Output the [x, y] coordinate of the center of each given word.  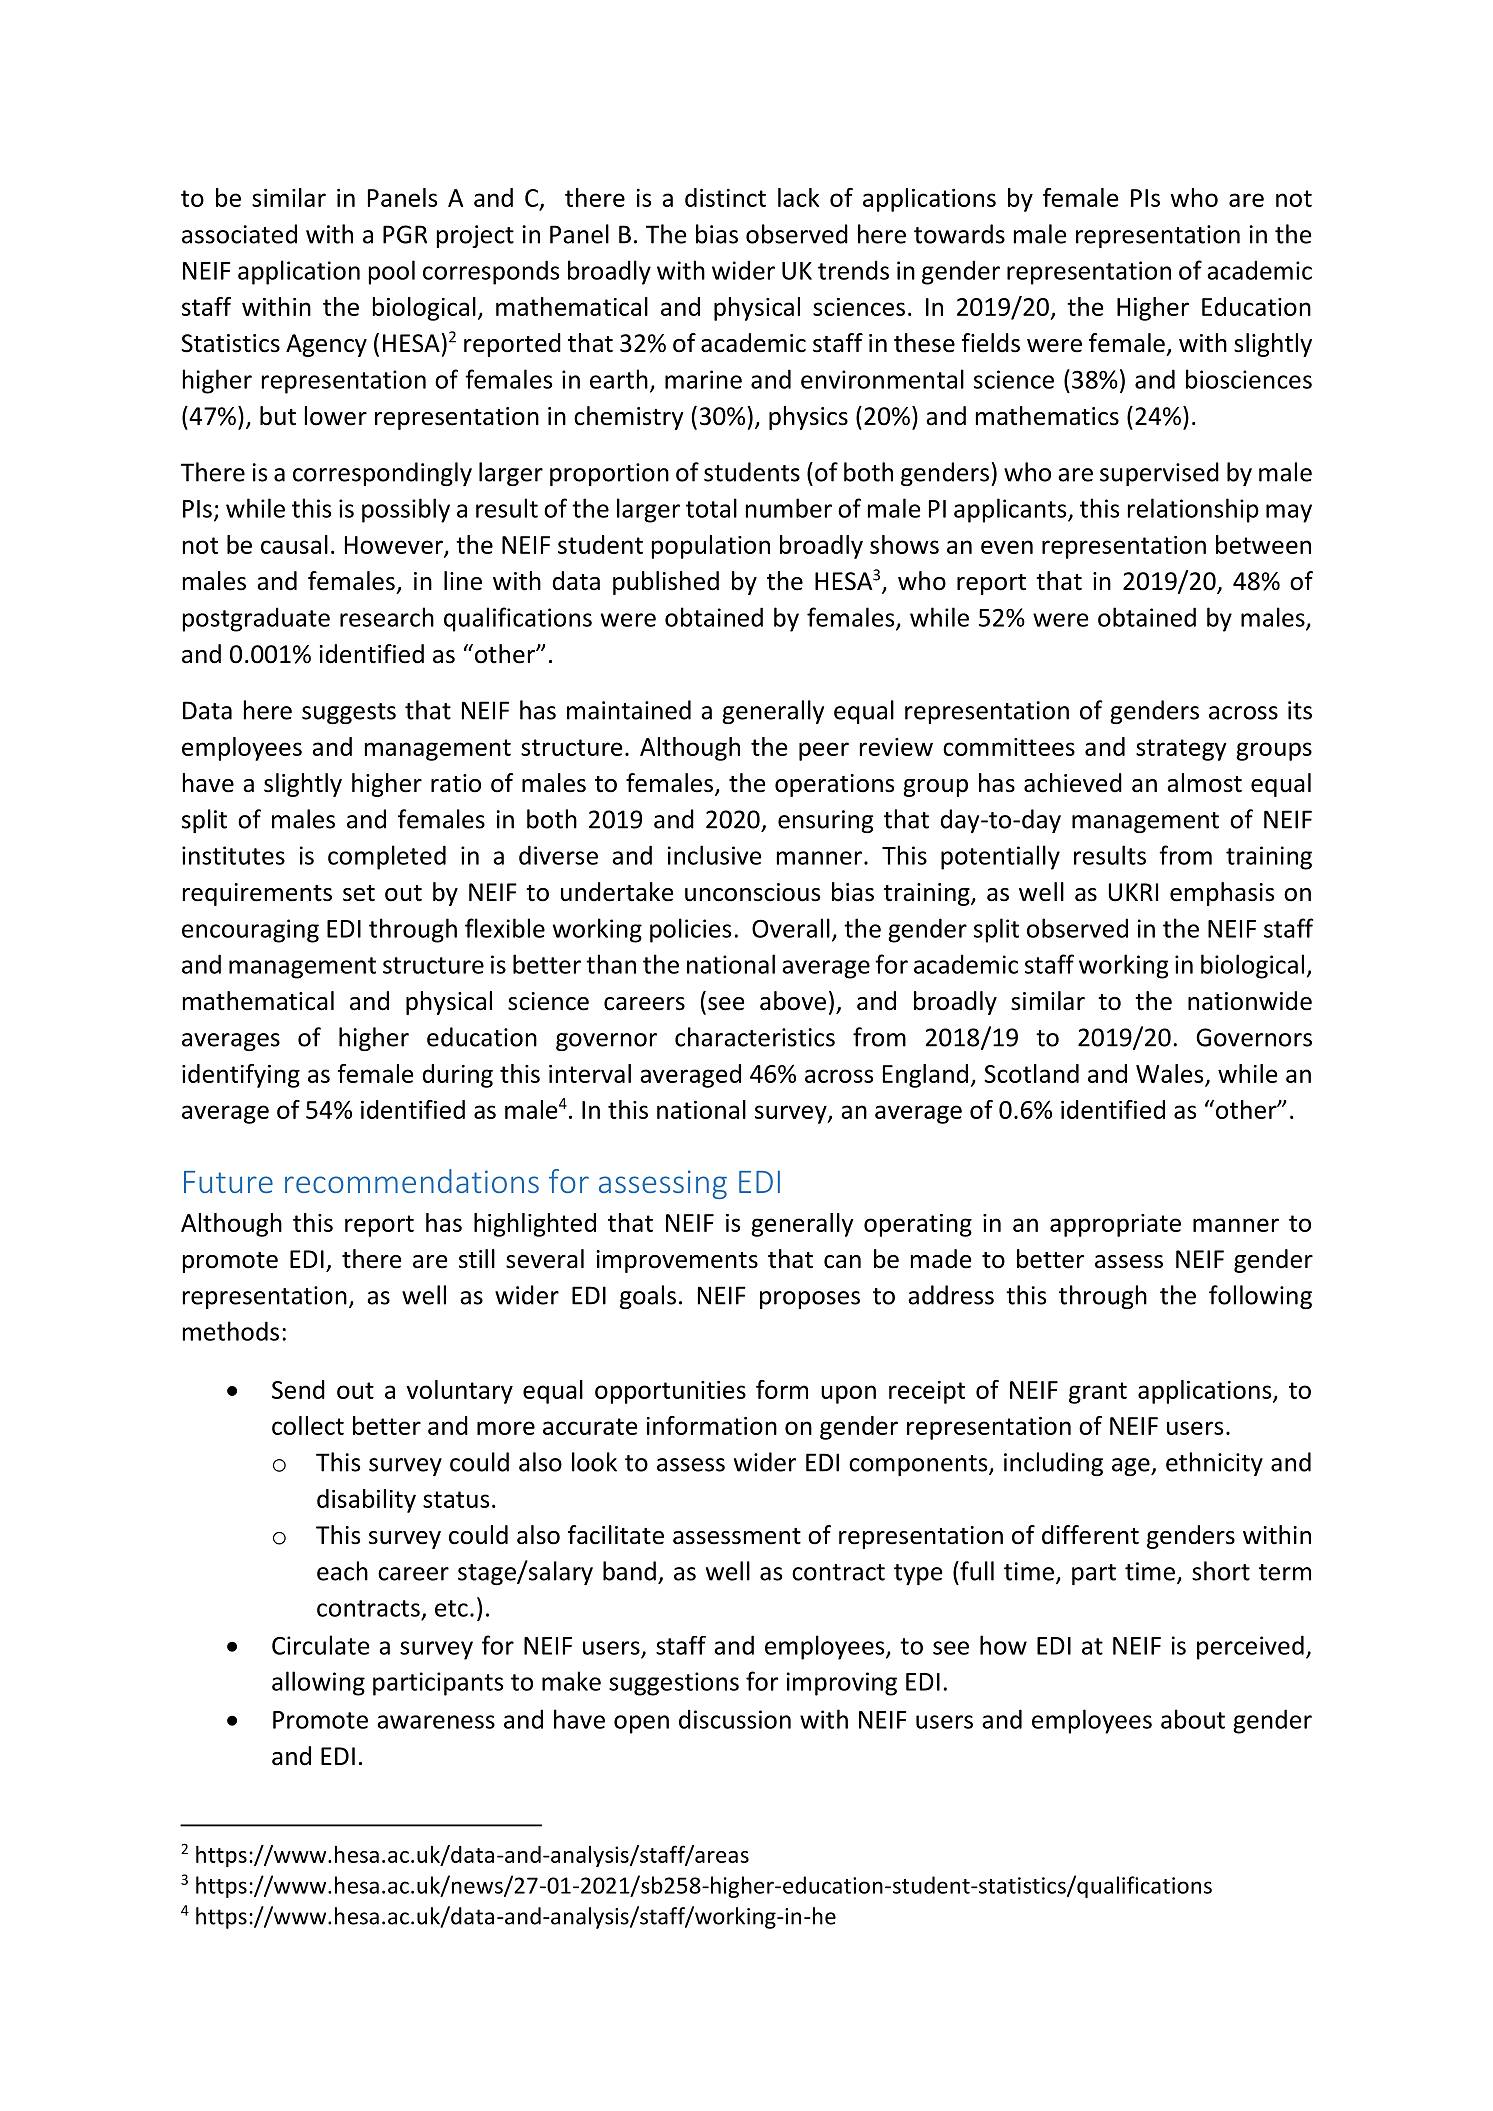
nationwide [1250, 1001]
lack [798, 197]
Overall [791, 928]
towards [959, 234]
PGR [405, 234]
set [359, 893]
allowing [318, 1683]
